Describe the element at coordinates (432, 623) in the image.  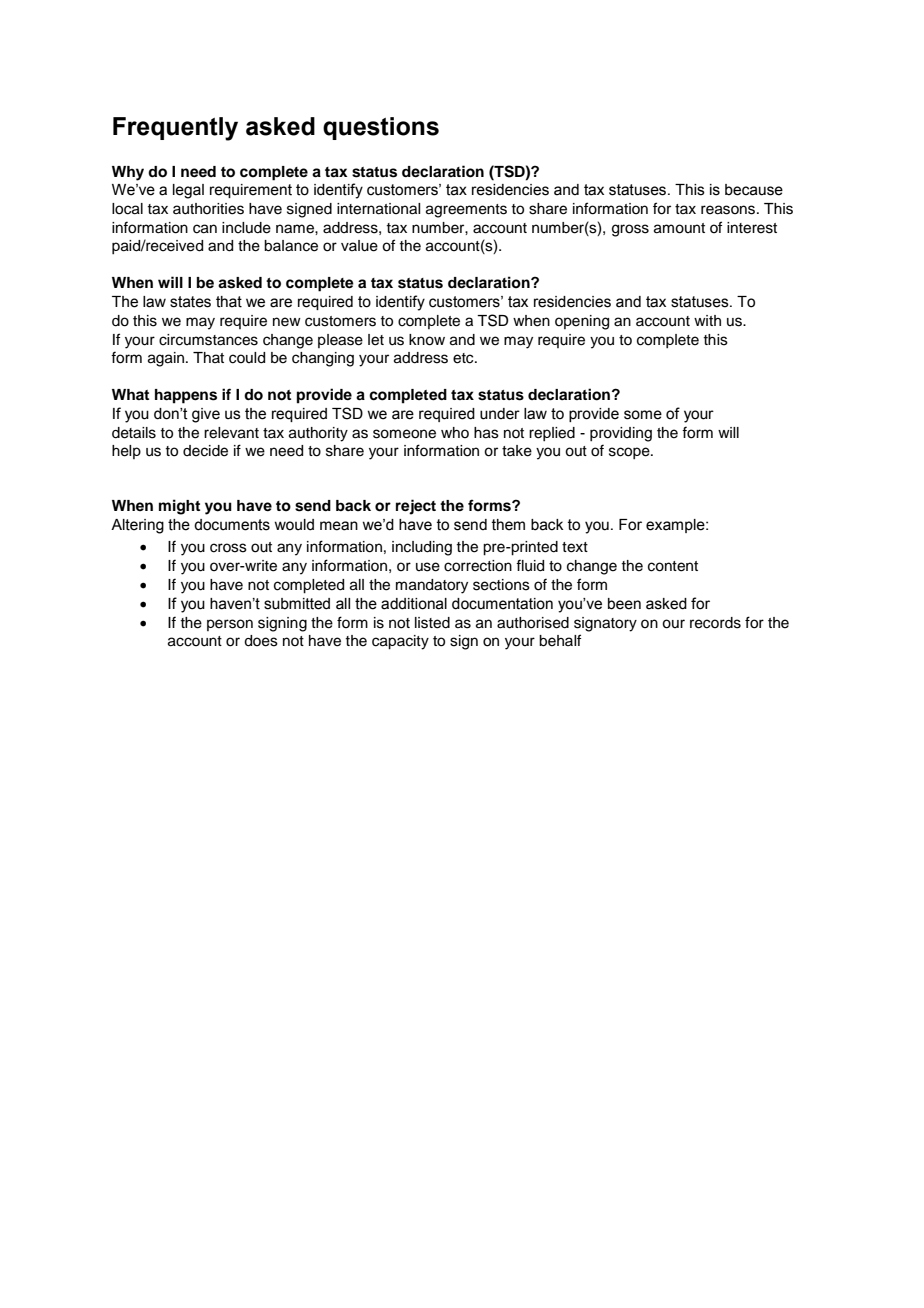
I see `listed` at that location.
